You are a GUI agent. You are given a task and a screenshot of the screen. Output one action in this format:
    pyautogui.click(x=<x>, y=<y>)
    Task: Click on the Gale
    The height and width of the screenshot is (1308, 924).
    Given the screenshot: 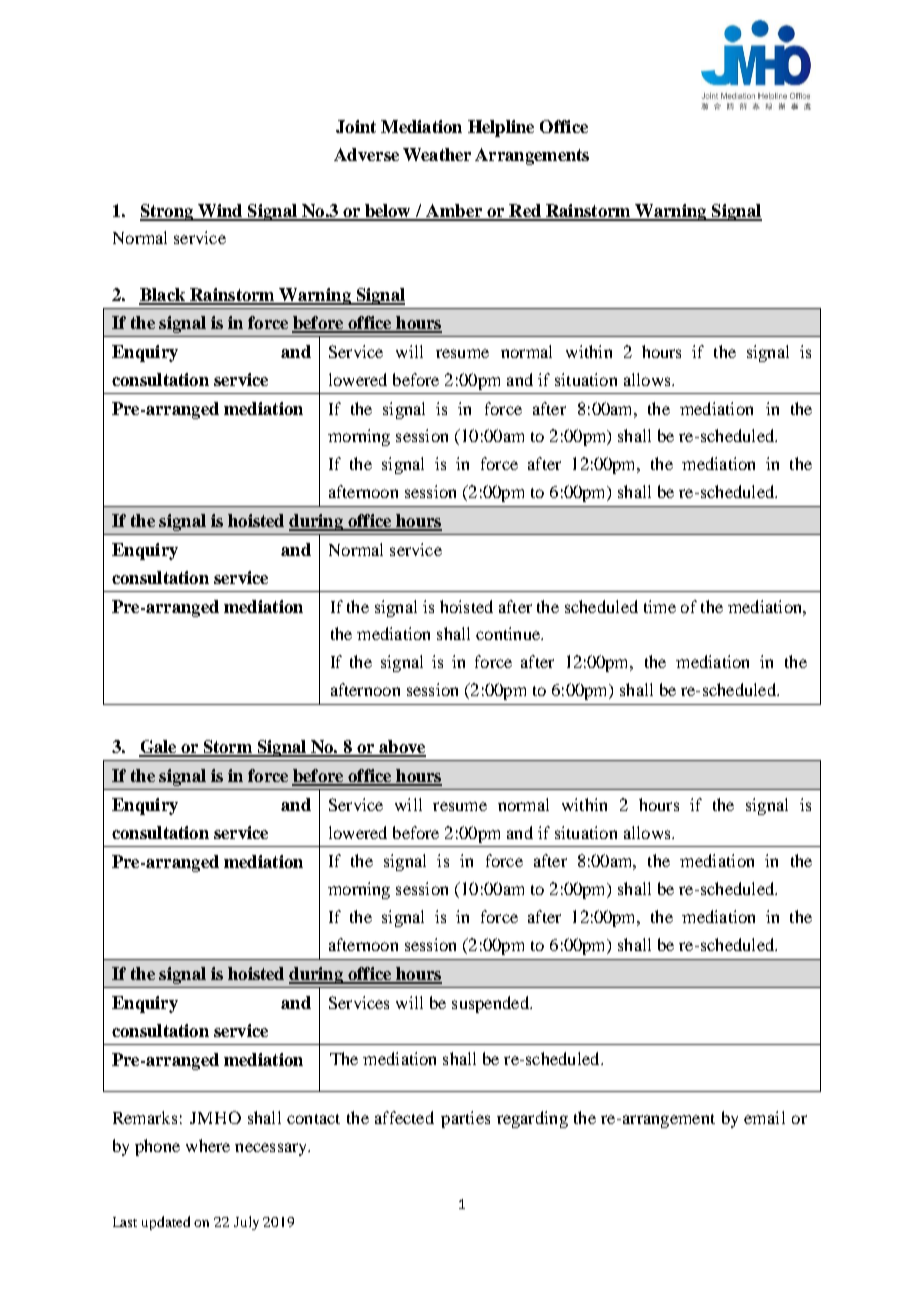 What is the action you would take?
    pyautogui.click(x=159, y=748)
